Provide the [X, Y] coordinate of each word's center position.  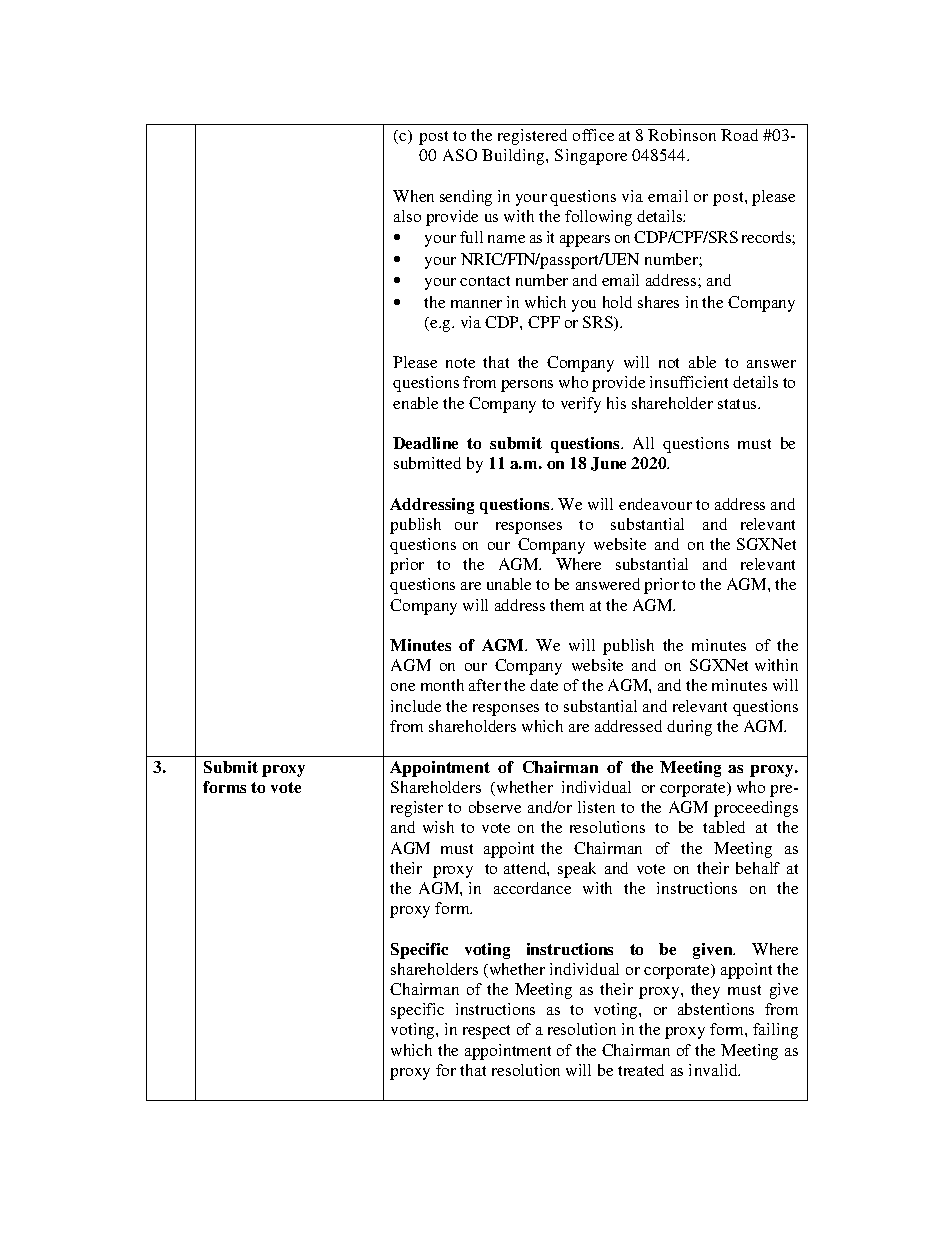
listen [596, 807]
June [608, 464]
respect [486, 1032]
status [738, 404]
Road [739, 135]
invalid [714, 1070]
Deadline [425, 443]
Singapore [591, 157]
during [689, 728]
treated [641, 1070]
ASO [460, 155]
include [416, 706]
